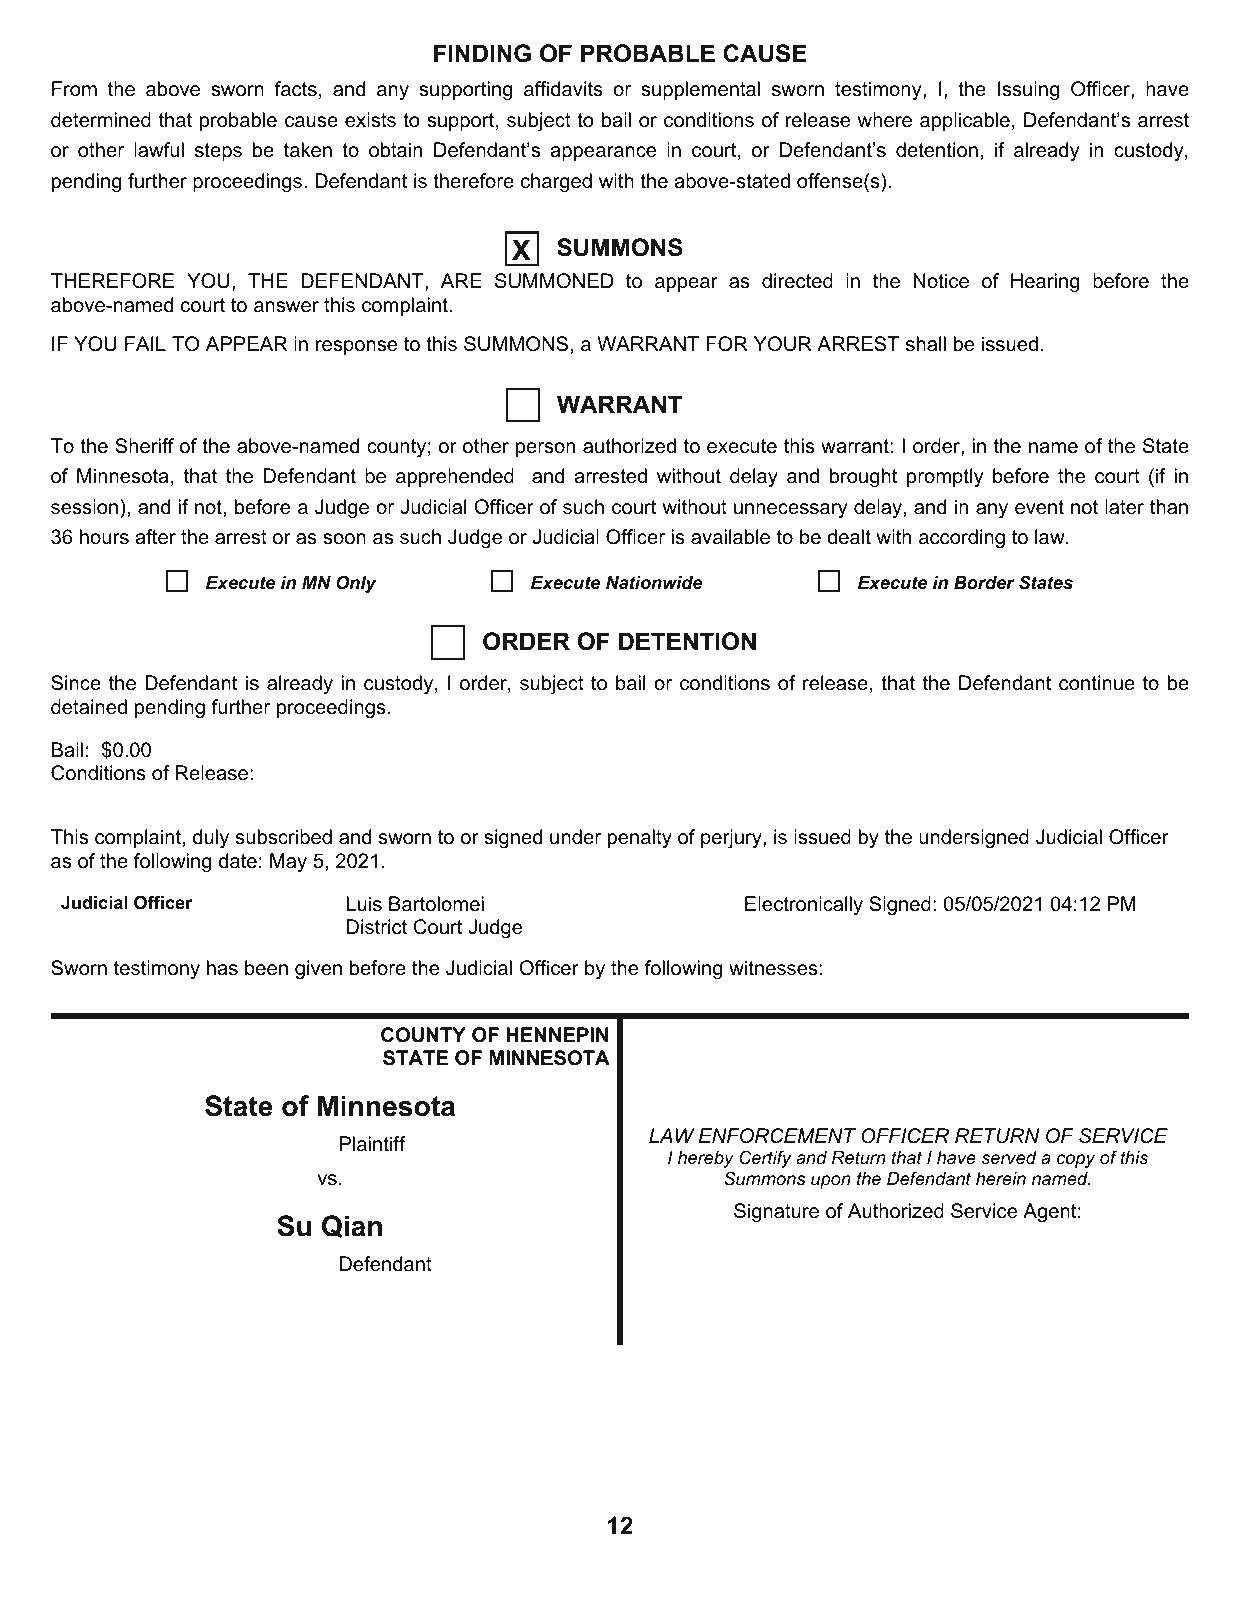 Image resolution: width=1240 pixels, height=1604 pixels. I want to click on Qian, so click(352, 1226).
